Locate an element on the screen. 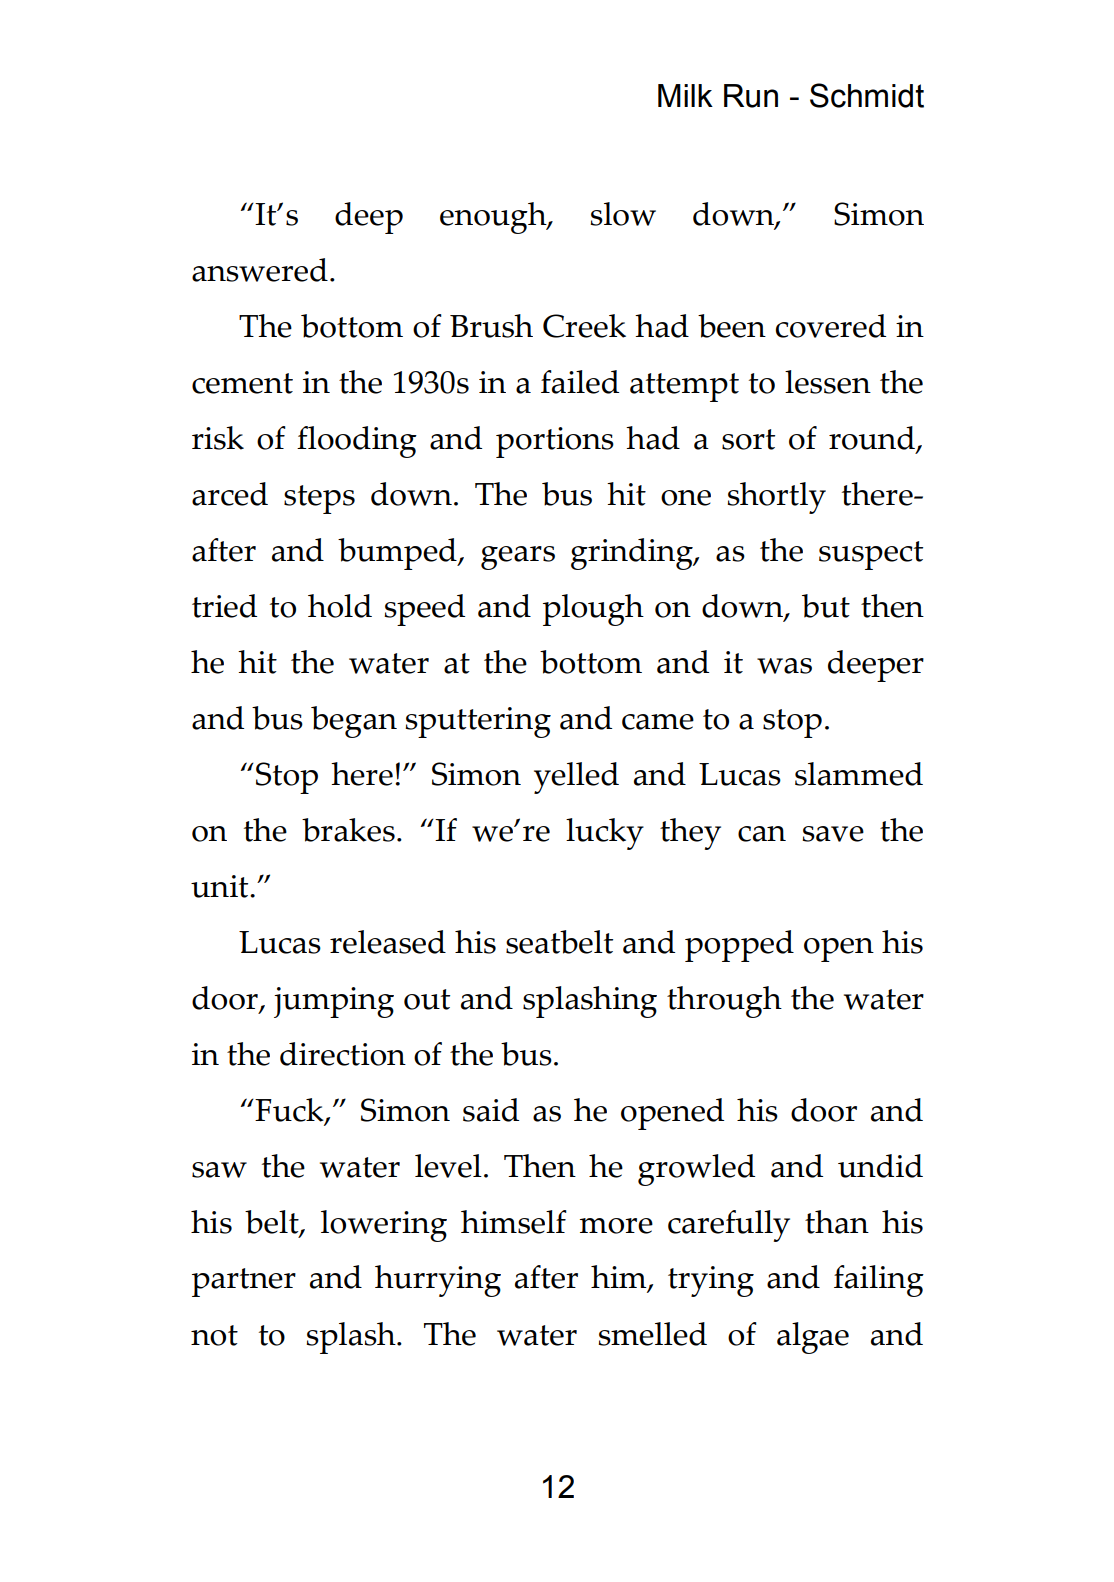 The height and width of the screenshot is (1582, 1114). partner is located at coordinates (244, 1282).
